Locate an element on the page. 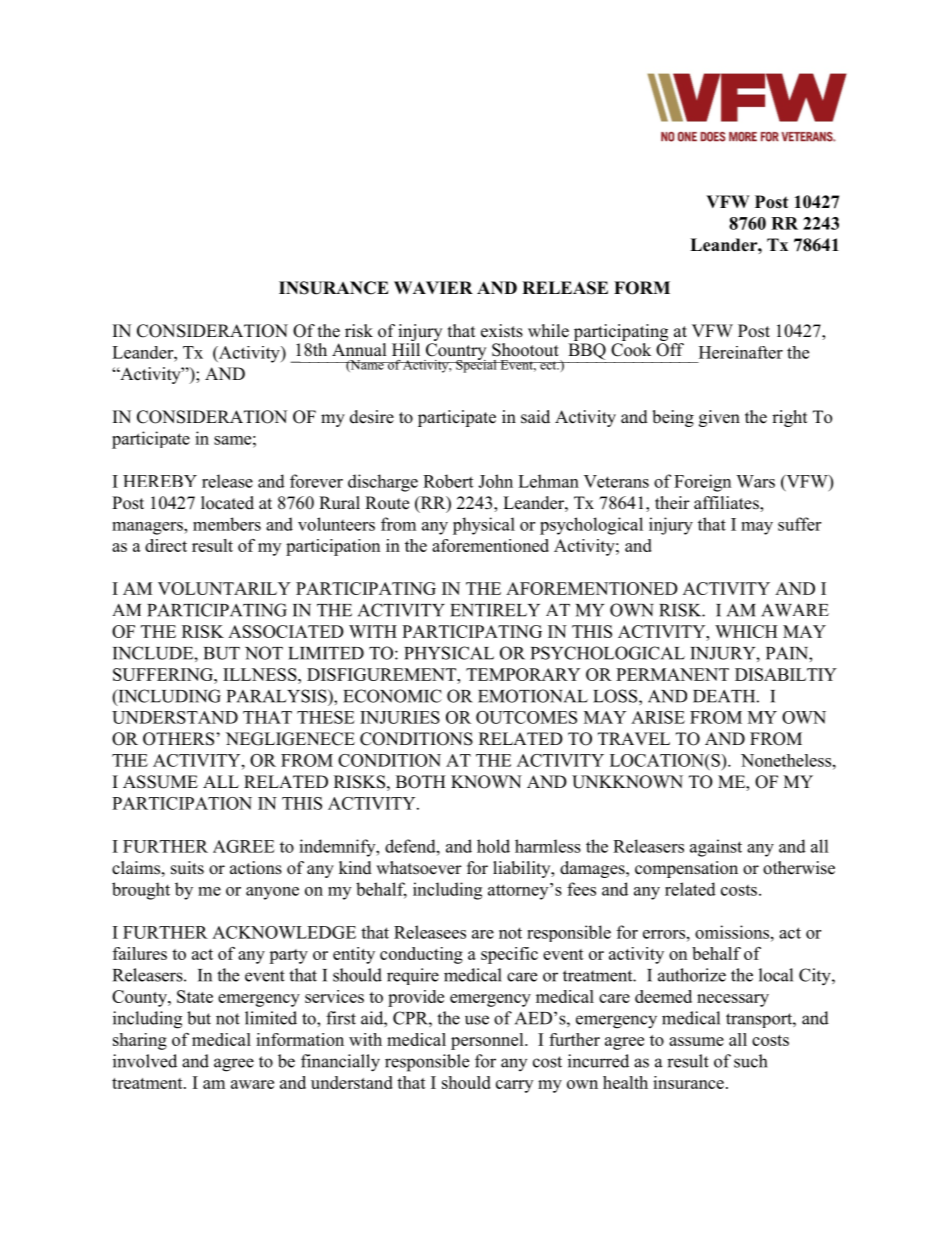 The image size is (952, 1233). Annual is located at coordinates (359, 350).
